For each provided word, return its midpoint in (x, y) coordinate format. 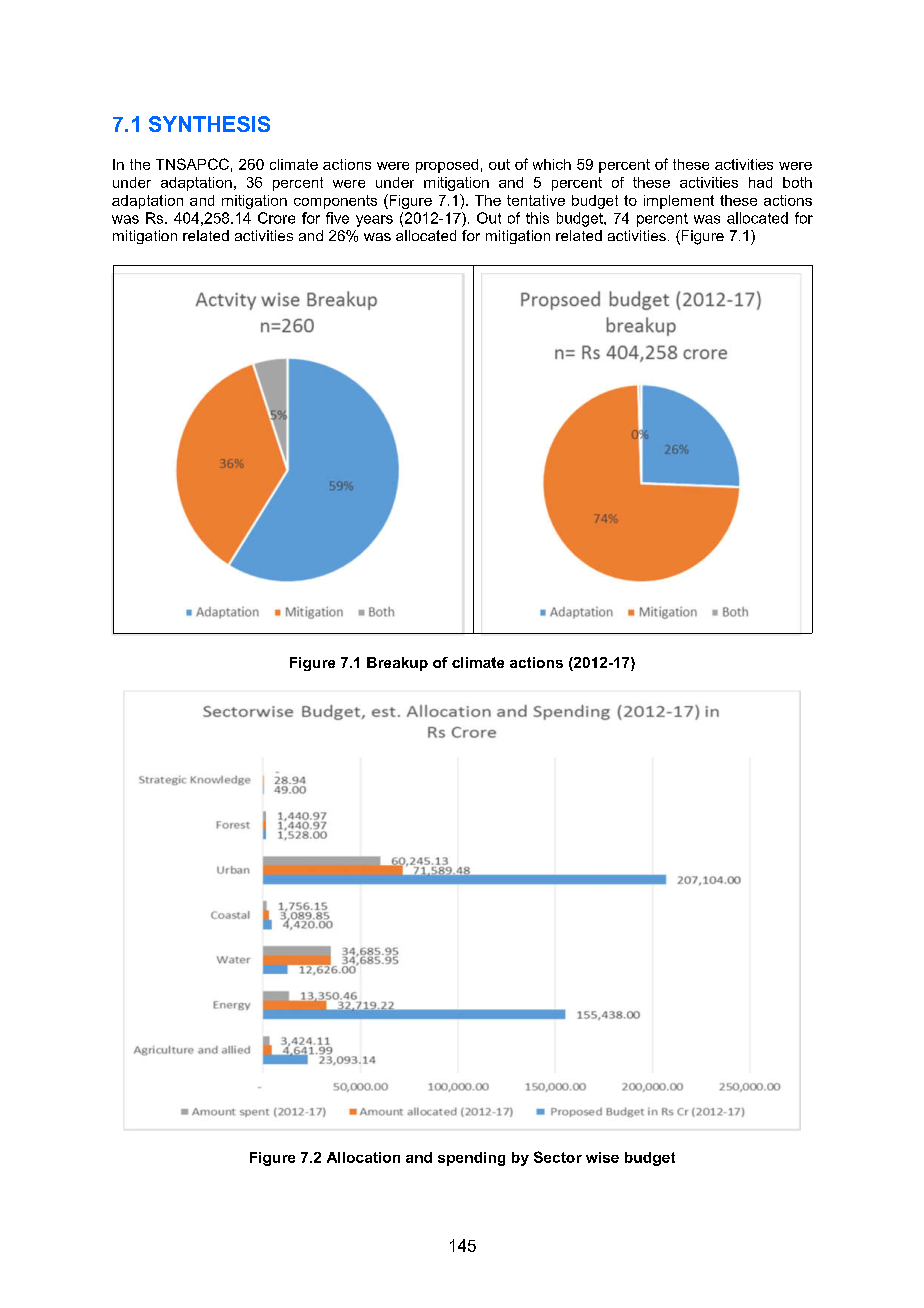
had (760, 182)
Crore (276, 218)
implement (679, 202)
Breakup (397, 664)
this (537, 218)
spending (471, 1159)
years (374, 221)
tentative (536, 200)
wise (602, 1157)
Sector (558, 1157)
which (552, 164)
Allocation (363, 1157)
